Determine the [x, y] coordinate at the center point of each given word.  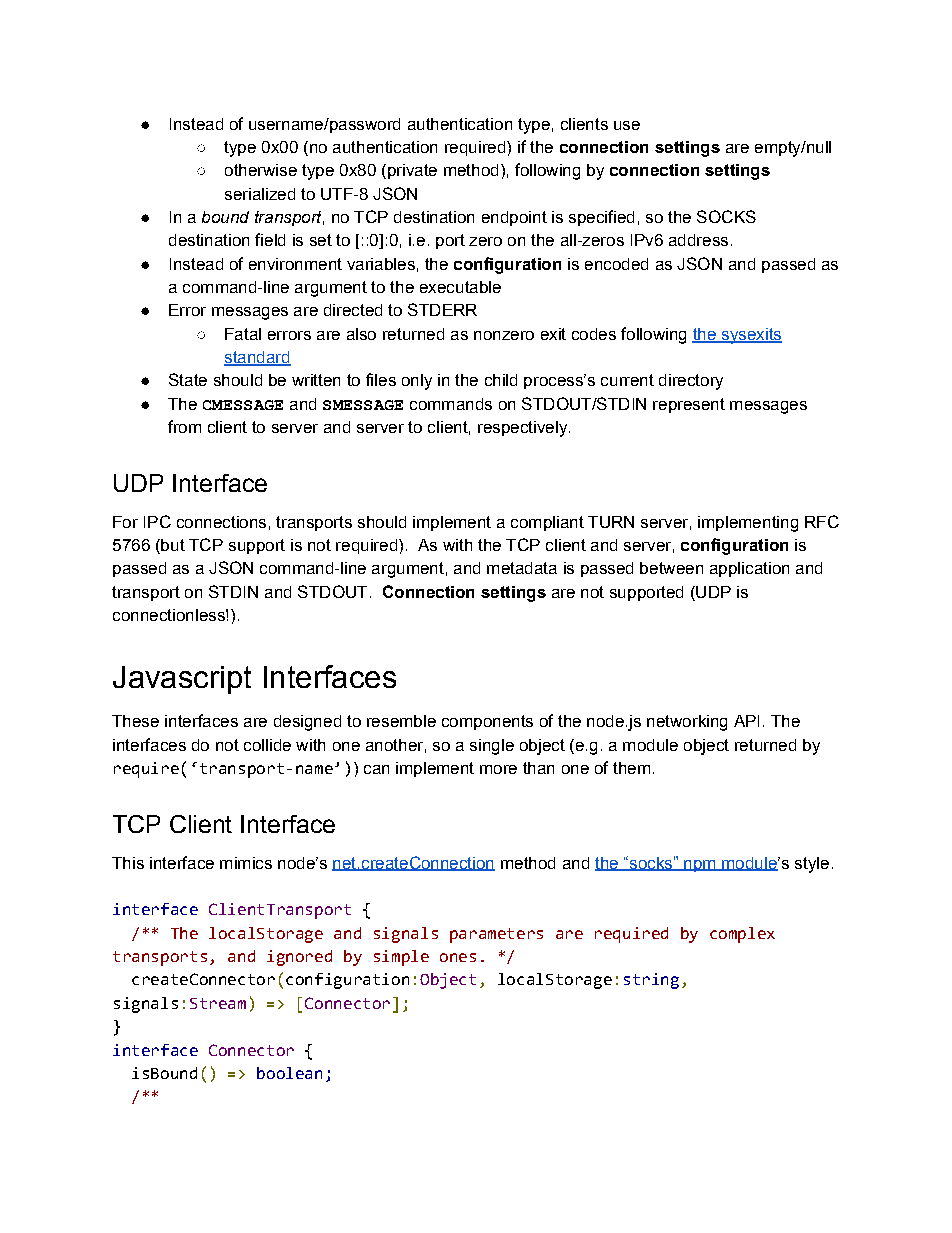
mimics [246, 863]
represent [689, 405]
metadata [522, 568]
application [749, 569]
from [184, 426]
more [498, 769]
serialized [260, 194]
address [698, 240]
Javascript [182, 680]
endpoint [514, 218]
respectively [522, 429]
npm [700, 866]
